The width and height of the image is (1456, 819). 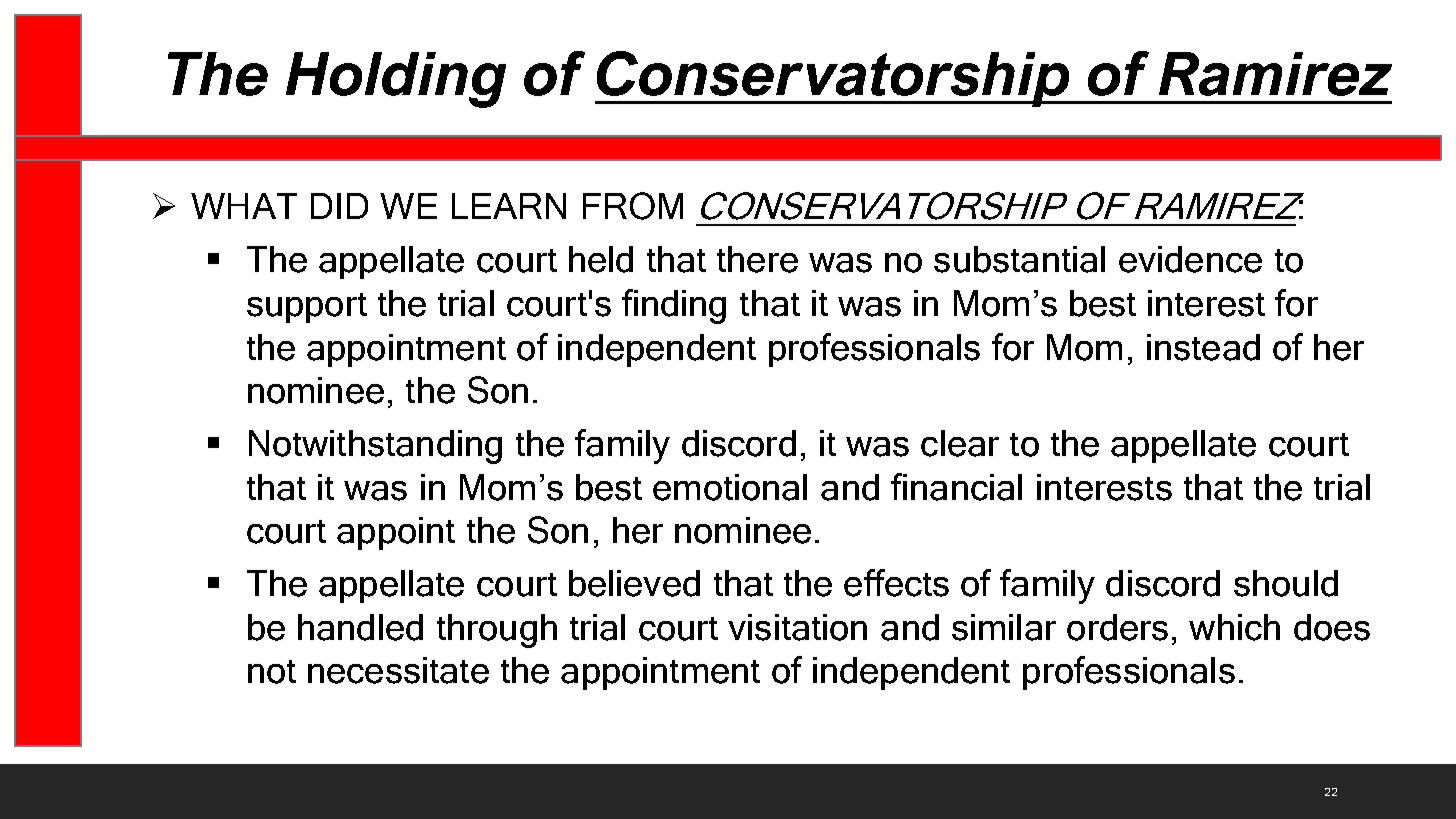 What do you see at coordinates (1019, 259) in the image?
I see `substantial` at bounding box center [1019, 259].
